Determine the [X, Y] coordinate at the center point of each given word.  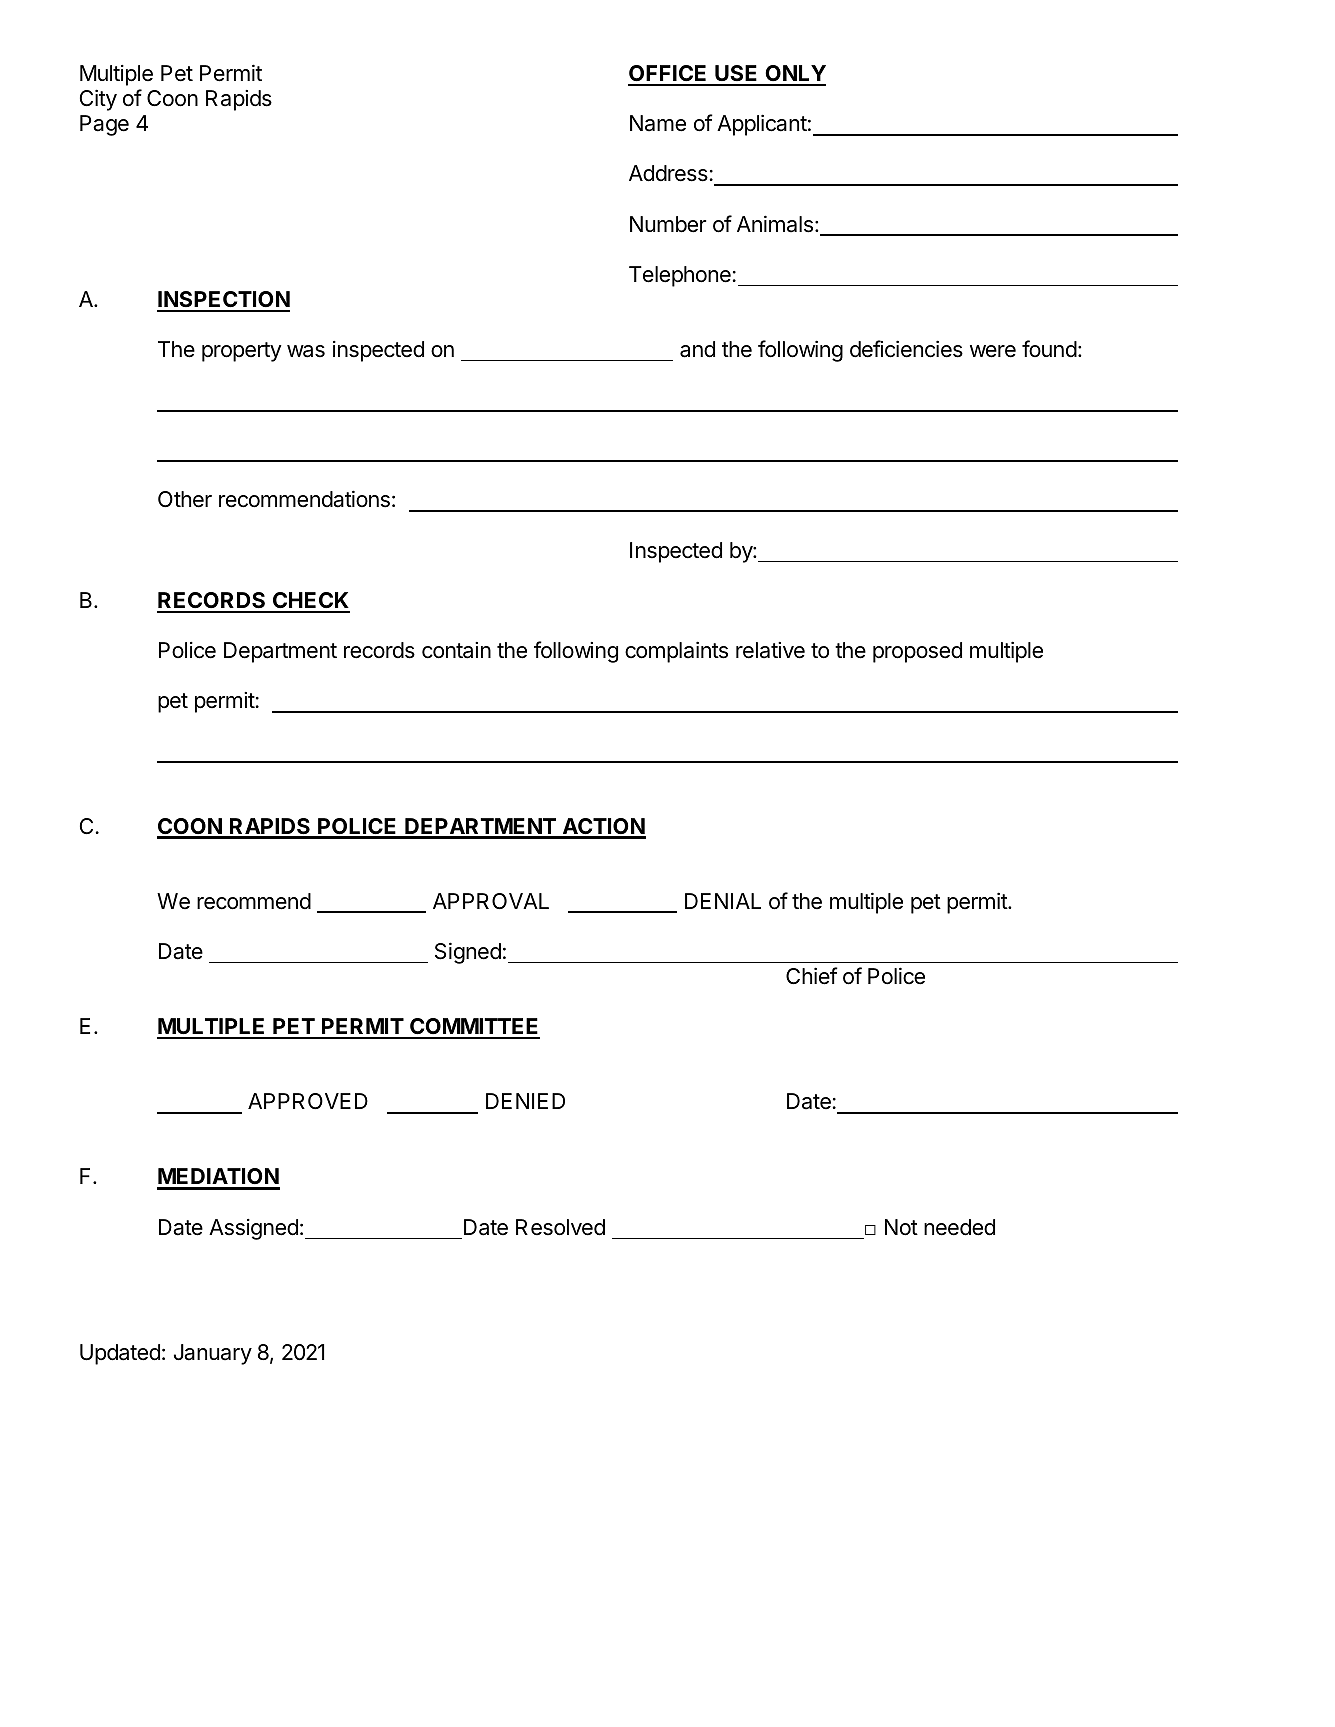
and [697, 349]
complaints [676, 652]
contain [456, 650]
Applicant [762, 125]
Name [658, 123]
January [213, 1354]
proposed [917, 652]
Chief [812, 976]
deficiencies [906, 349]
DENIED [525, 1101]
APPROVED [308, 1101]
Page [104, 125]
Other [185, 499]
